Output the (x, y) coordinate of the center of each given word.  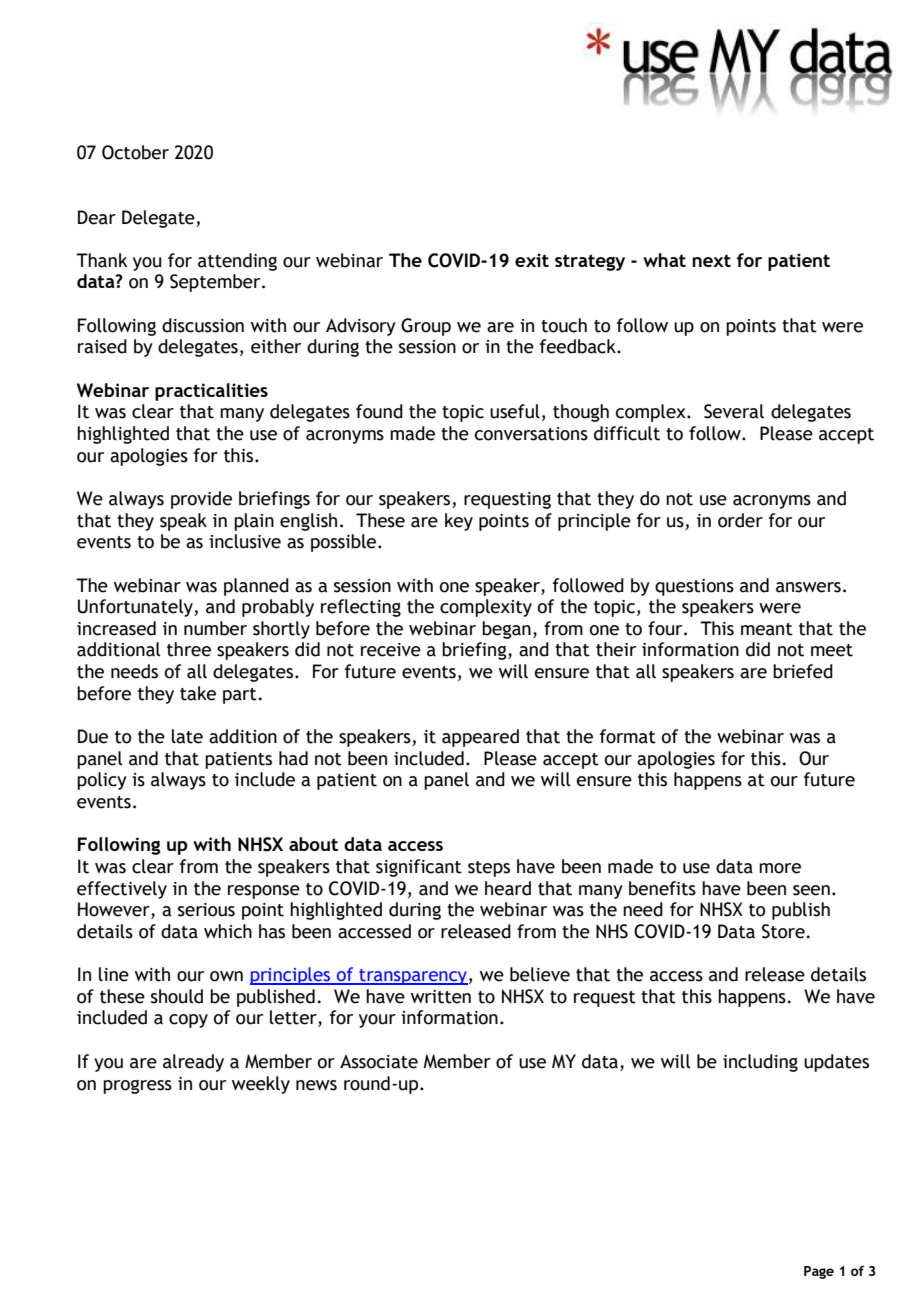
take (198, 693)
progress (137, 1087)
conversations (531, 434)
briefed (803, 671)
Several (734, 411)
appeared (480, 738)
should (177, 996)
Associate (379, 1062)
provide (201, 500)
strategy (590, 262)
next (711, 260)
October (135, 152)
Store (783, 931)
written (441, 997)
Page (819, 1272)
